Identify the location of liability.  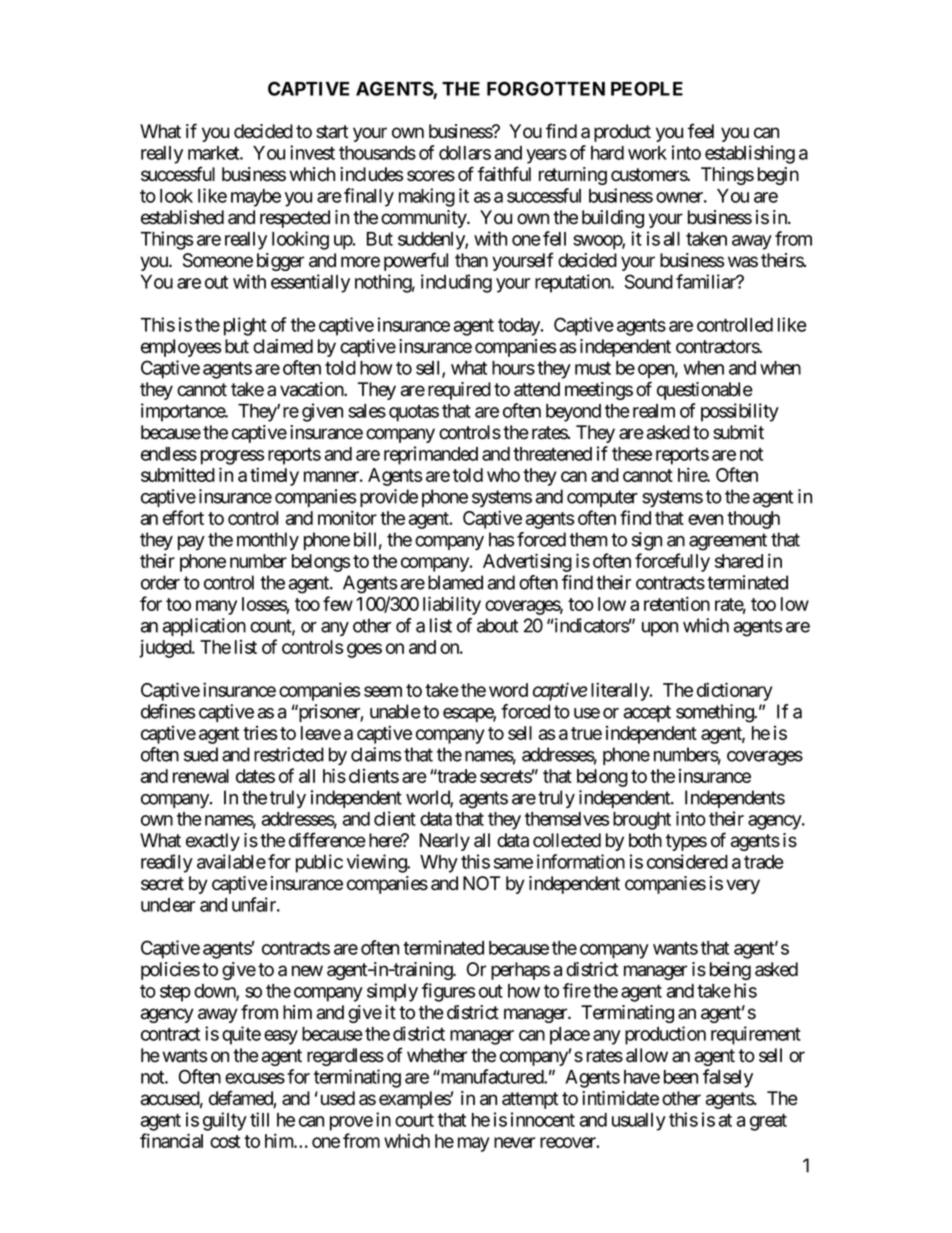
(452, 605).
